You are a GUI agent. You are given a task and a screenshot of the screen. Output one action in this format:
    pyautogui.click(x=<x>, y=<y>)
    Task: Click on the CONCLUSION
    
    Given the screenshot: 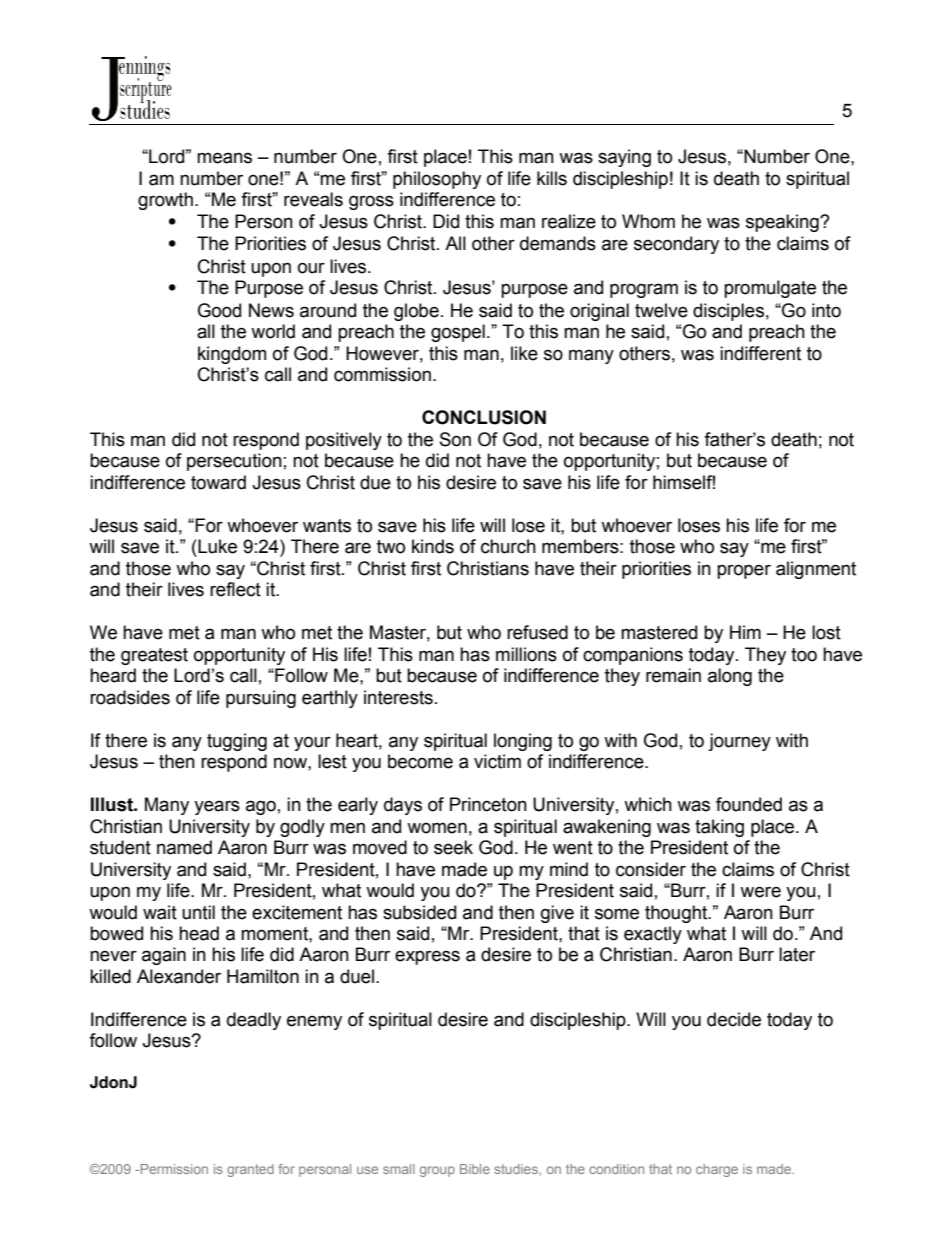 What is the action you would take?
    pyautogui.click(x=484, y=417)
